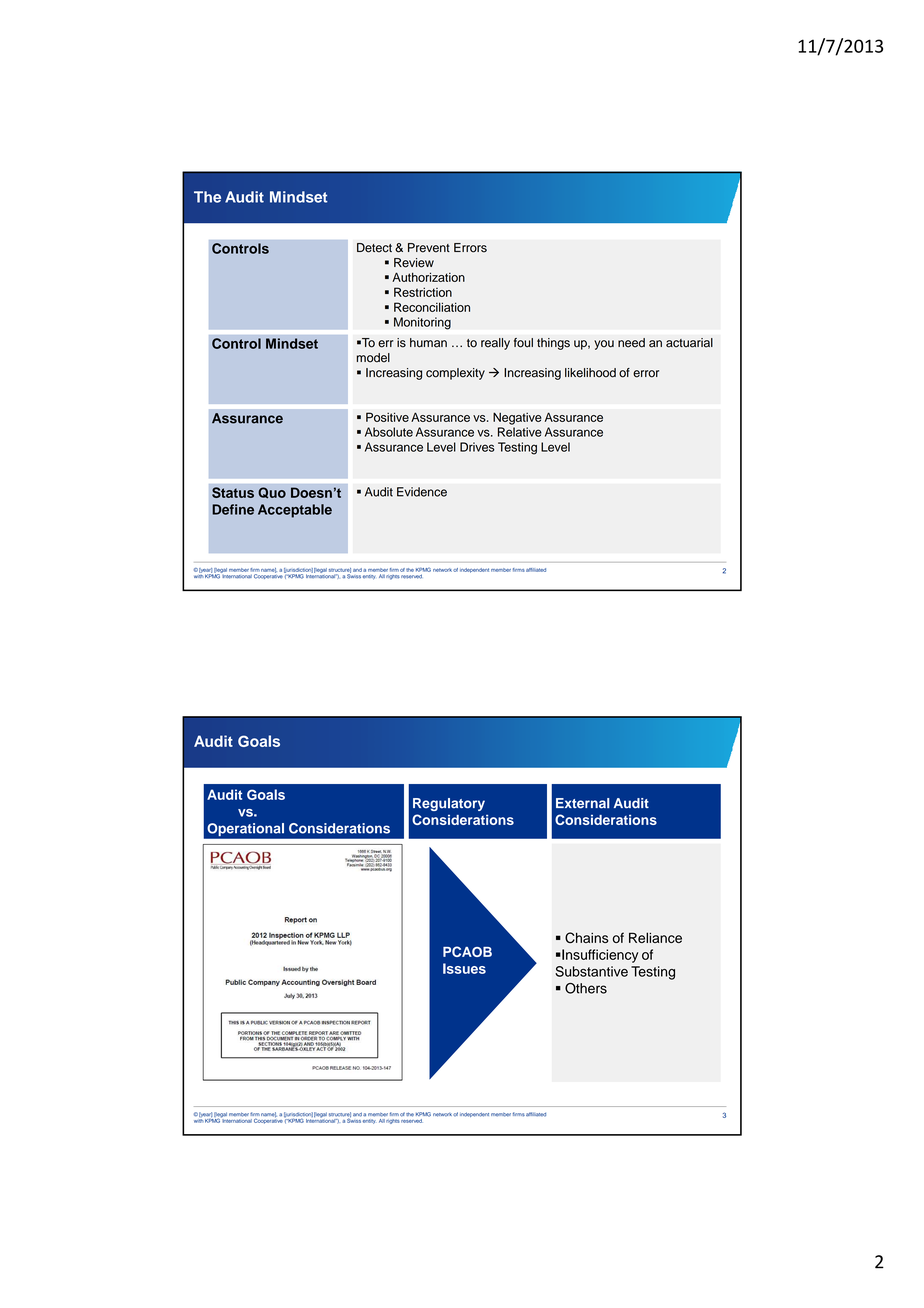 Image resolution: width=924 pixels, height=1308 pixels. I want to click on Reliance, so click(655, 937).
